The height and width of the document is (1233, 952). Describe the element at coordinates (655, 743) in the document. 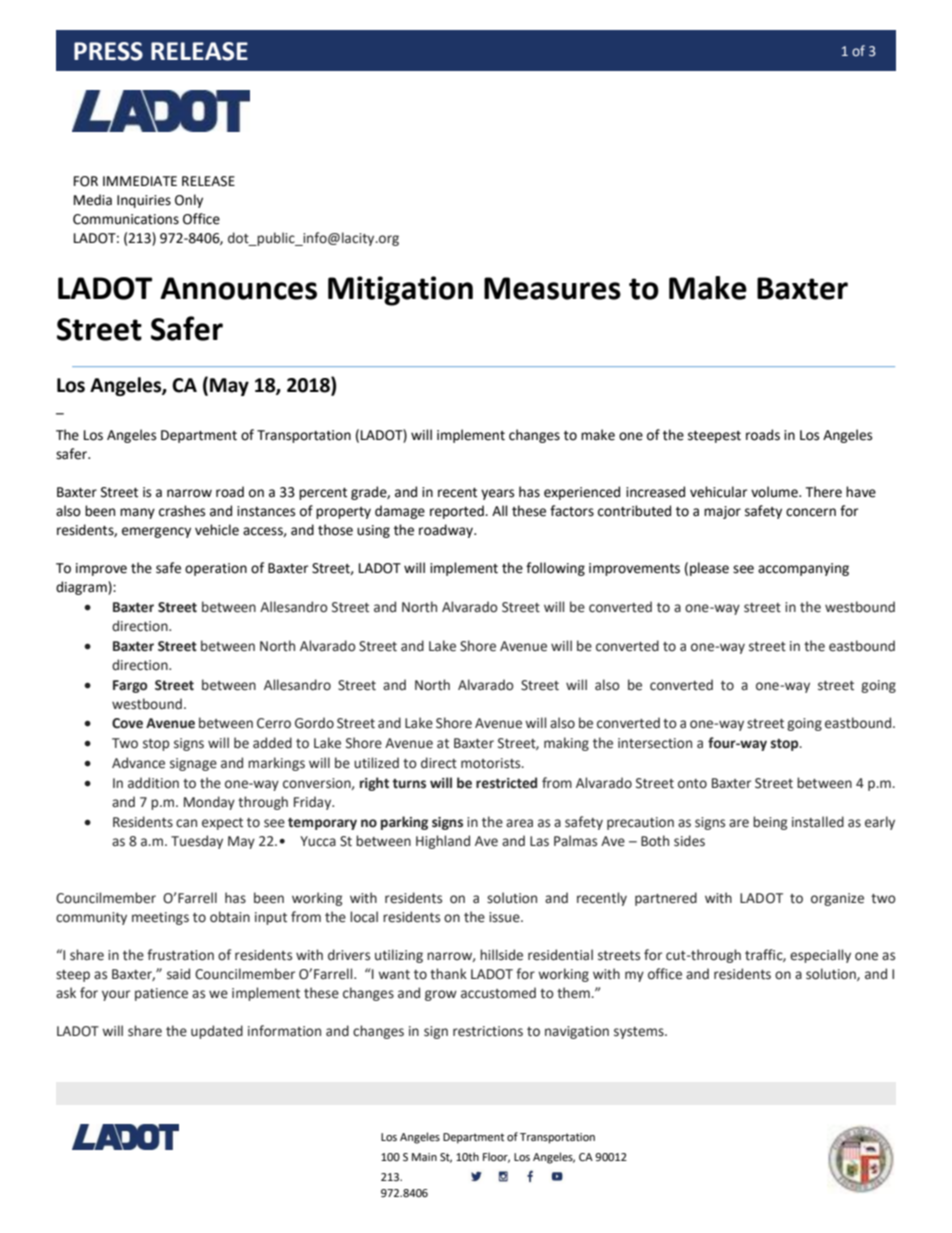

I see `intersection` at that location.
